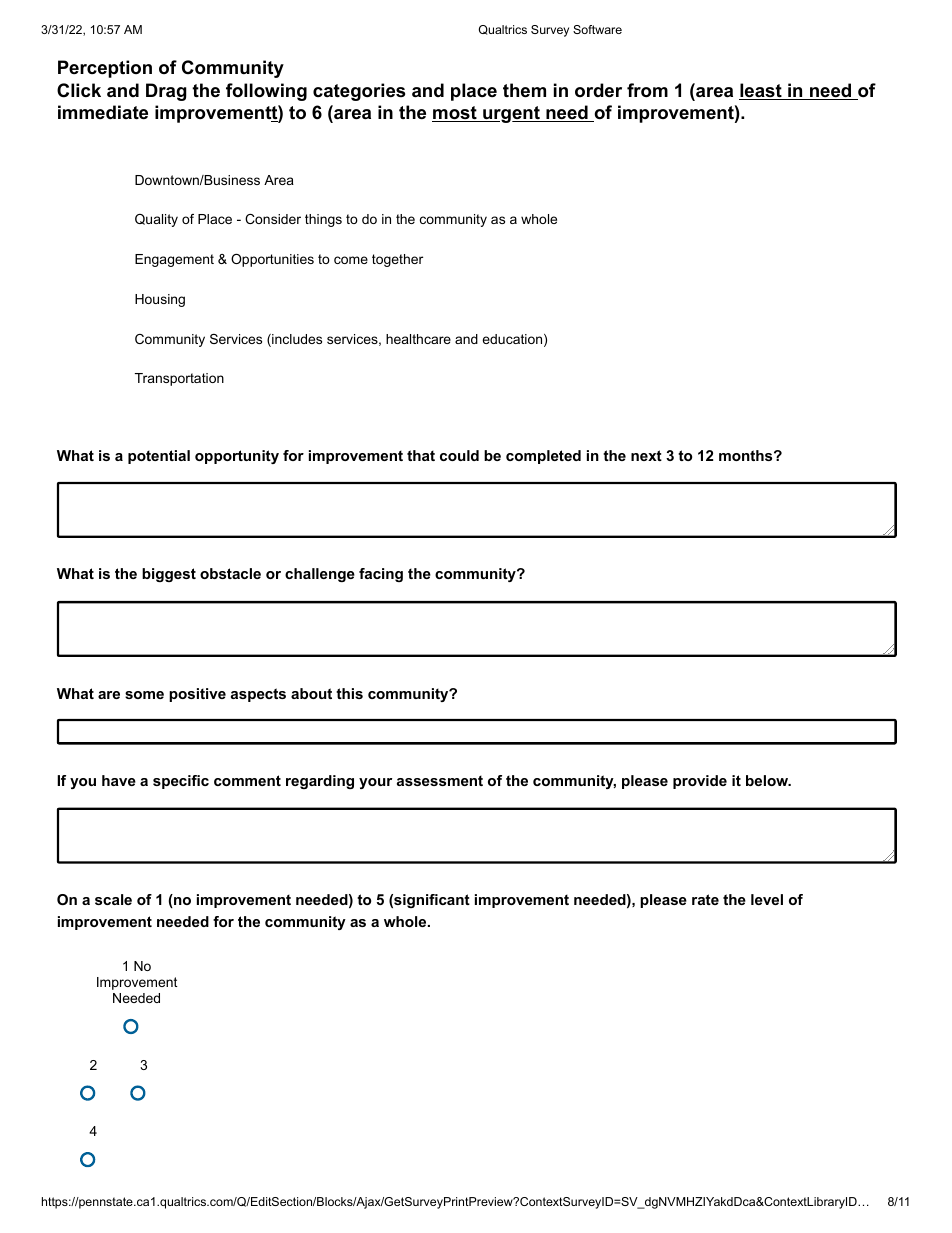  What do you see at coordinates (166, 92) in the document?
I see `Drag` at bounding box center [166, 92].
